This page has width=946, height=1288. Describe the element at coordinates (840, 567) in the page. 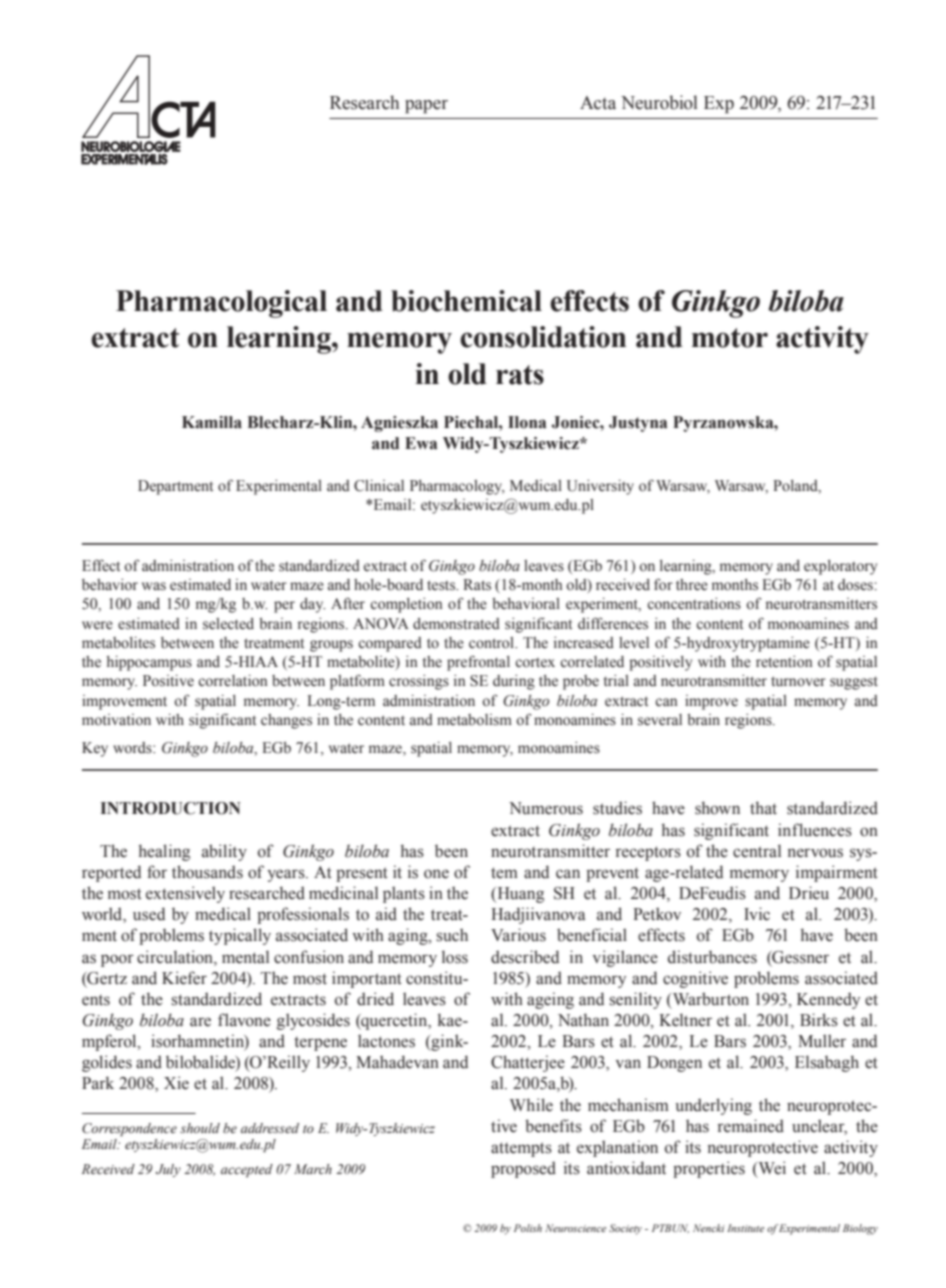

I see `exploratory` at that location.
